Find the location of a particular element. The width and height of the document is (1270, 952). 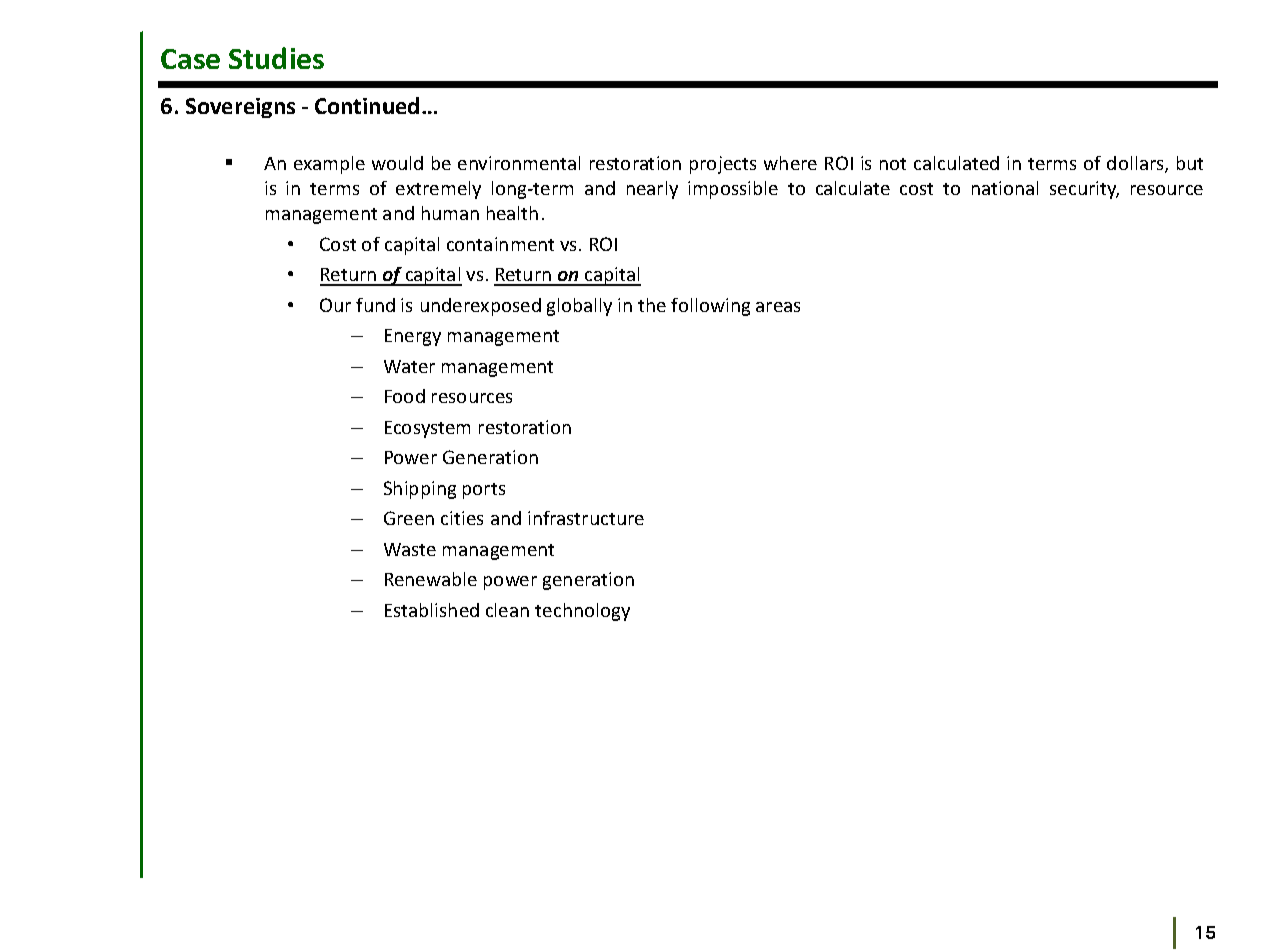

technology is located at coordinates (582, 612).
